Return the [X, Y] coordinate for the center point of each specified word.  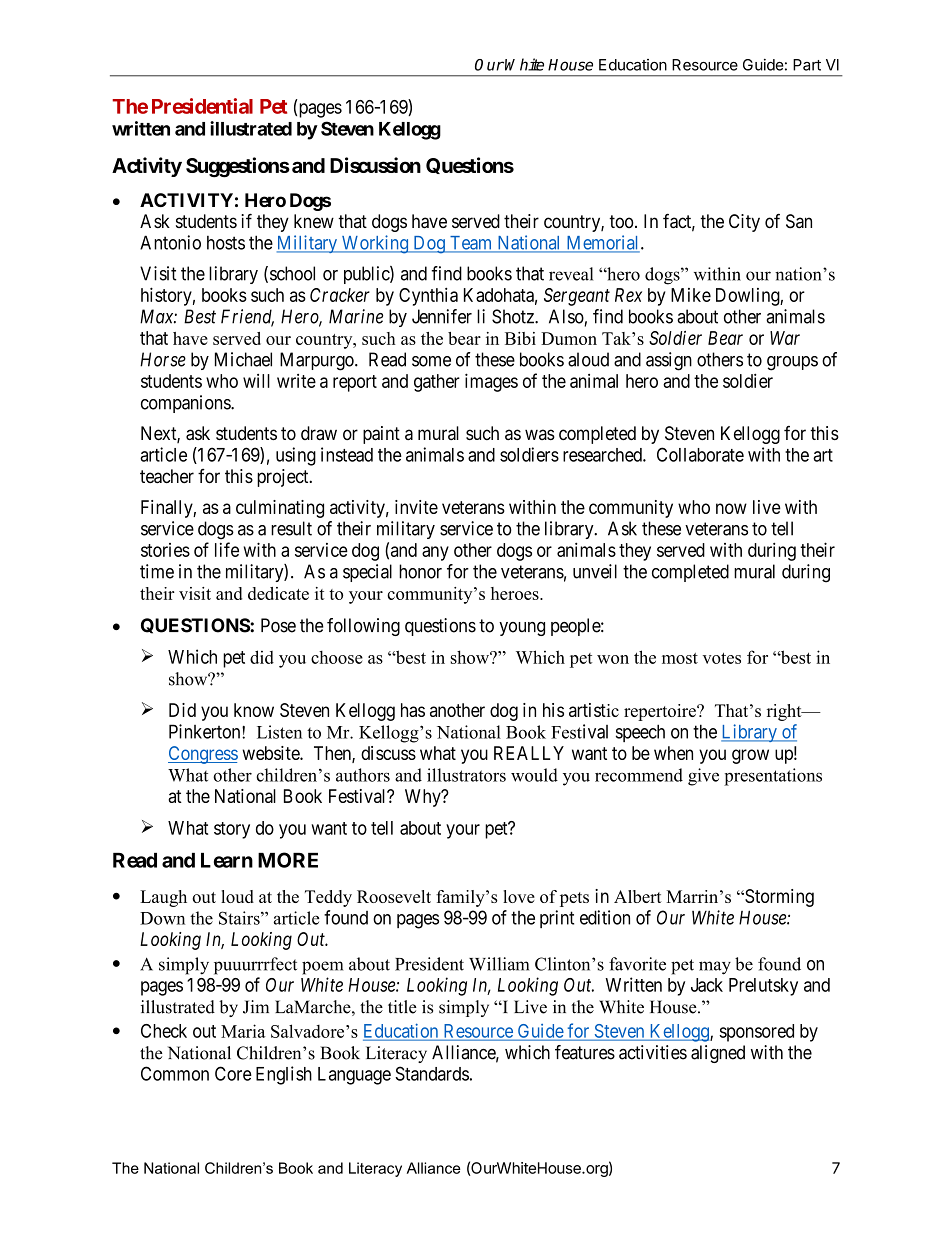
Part [807, 65]
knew [314, 221]
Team [471, 244]
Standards [432, 1073]
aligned [718, 1054]
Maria [243, 1031]
